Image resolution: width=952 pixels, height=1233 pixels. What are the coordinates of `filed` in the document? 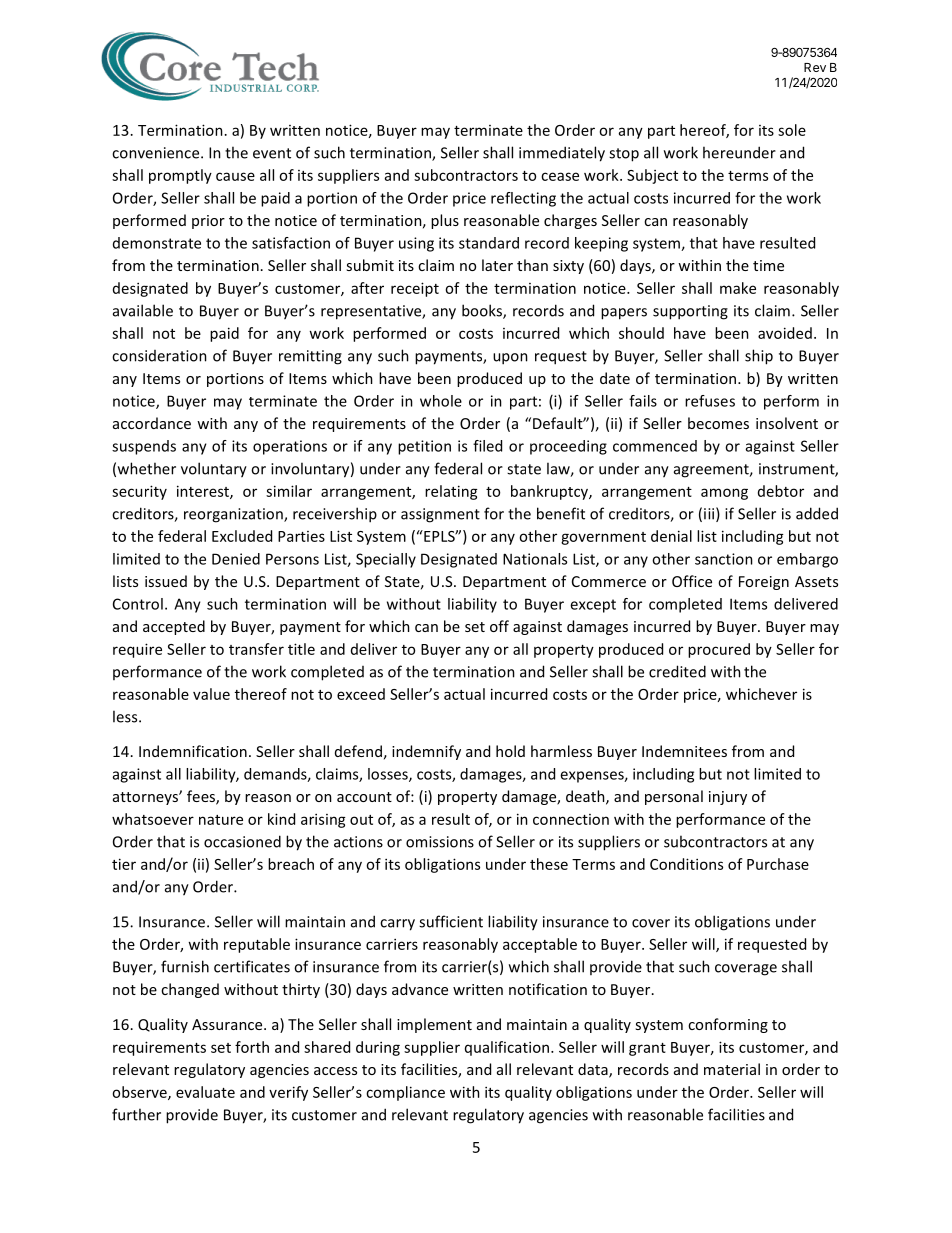 It's located at (487, 446).
